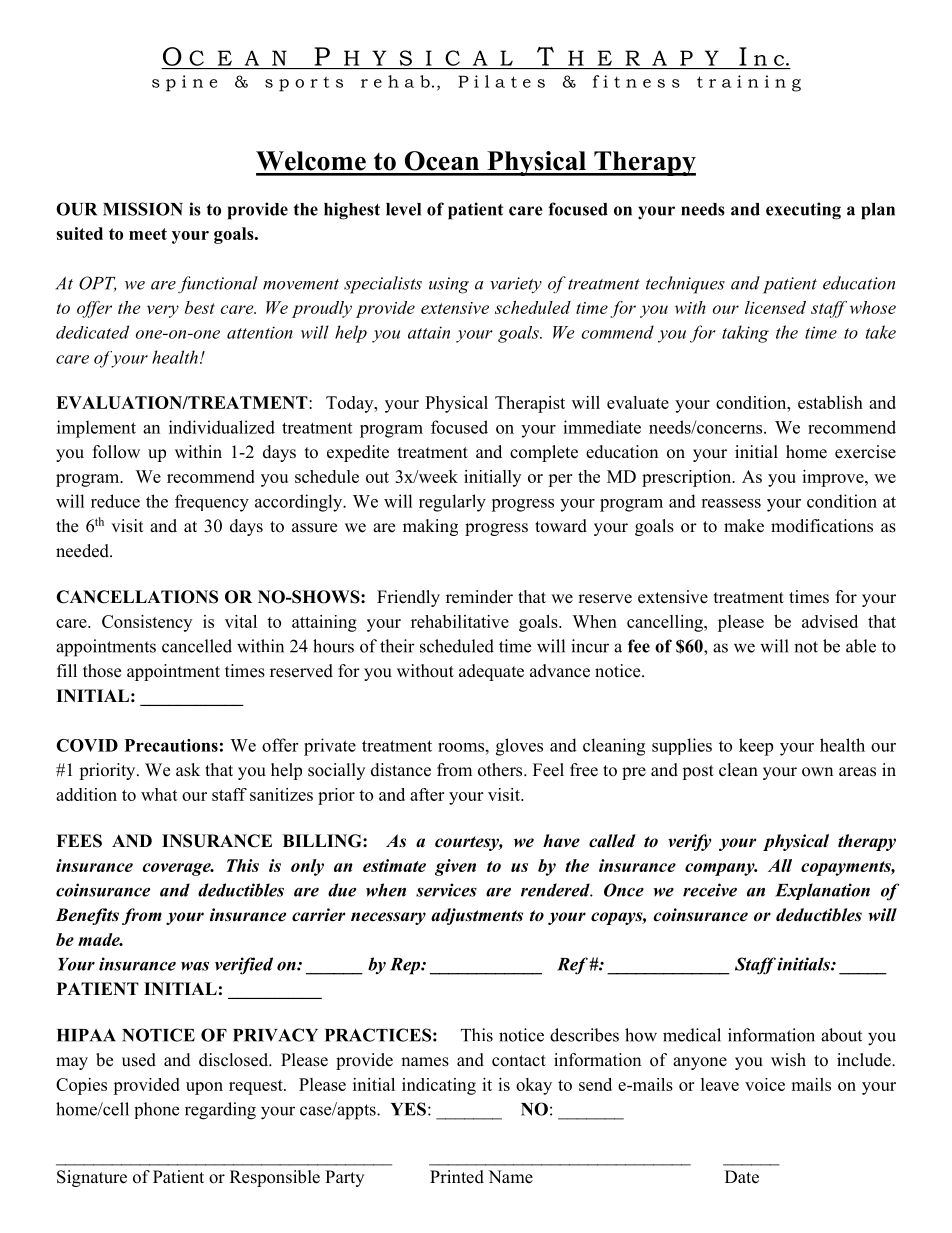  I want to click on receive, so click(710, 890).
